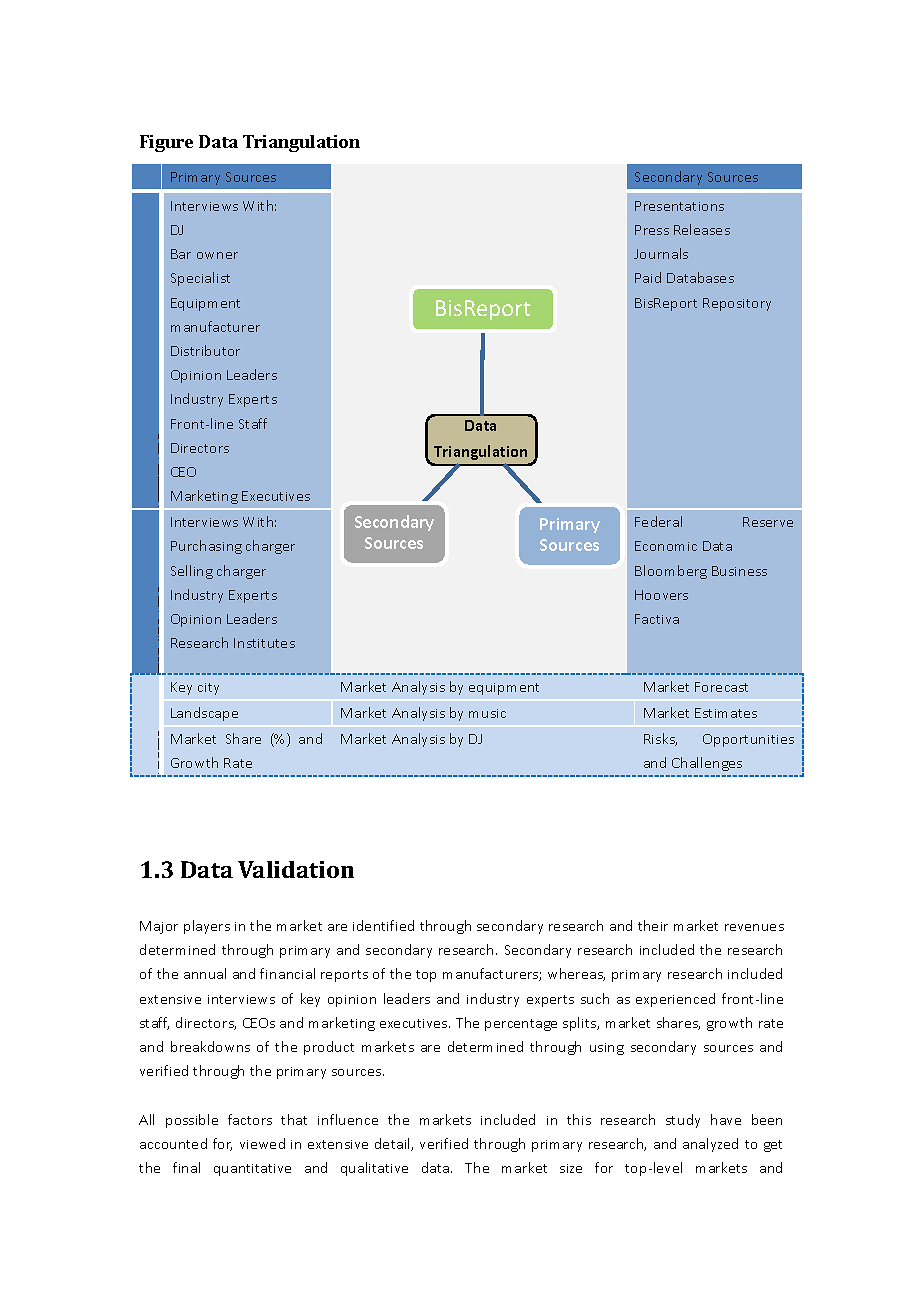 The height and width of the screenshot is (1308, 924). Describe the element at coordinates (710, 1145) in the screenshot. I see `analyzed` at that location.
